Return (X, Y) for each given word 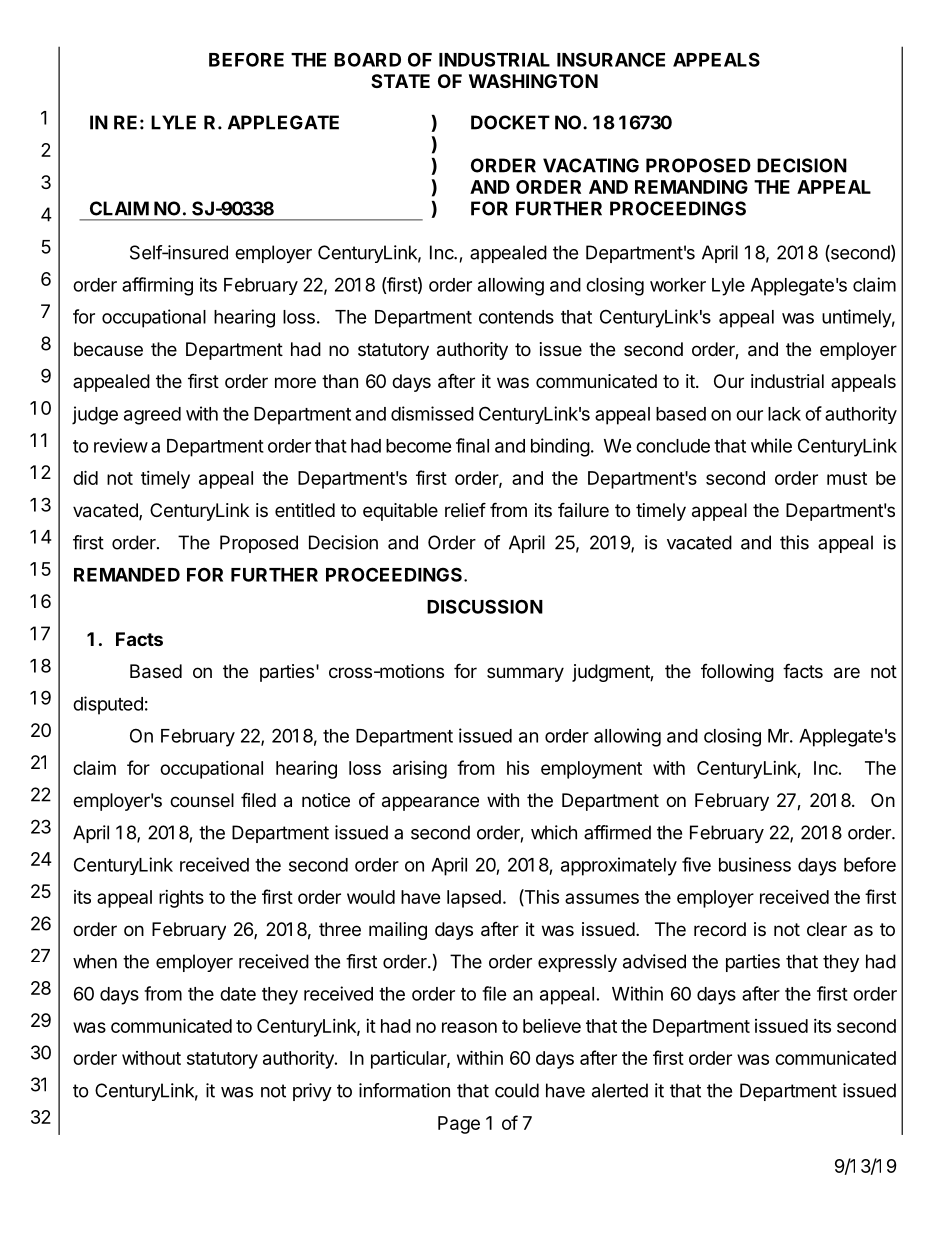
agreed (152, 416)
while (771, 445)
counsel (202, 800)
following (737, 673)
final (472, 445)
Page (459, 1125)
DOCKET (510, 122)
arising (420, 770)
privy (312, 1092)
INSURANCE (611, 59)
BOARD (367, 59)
